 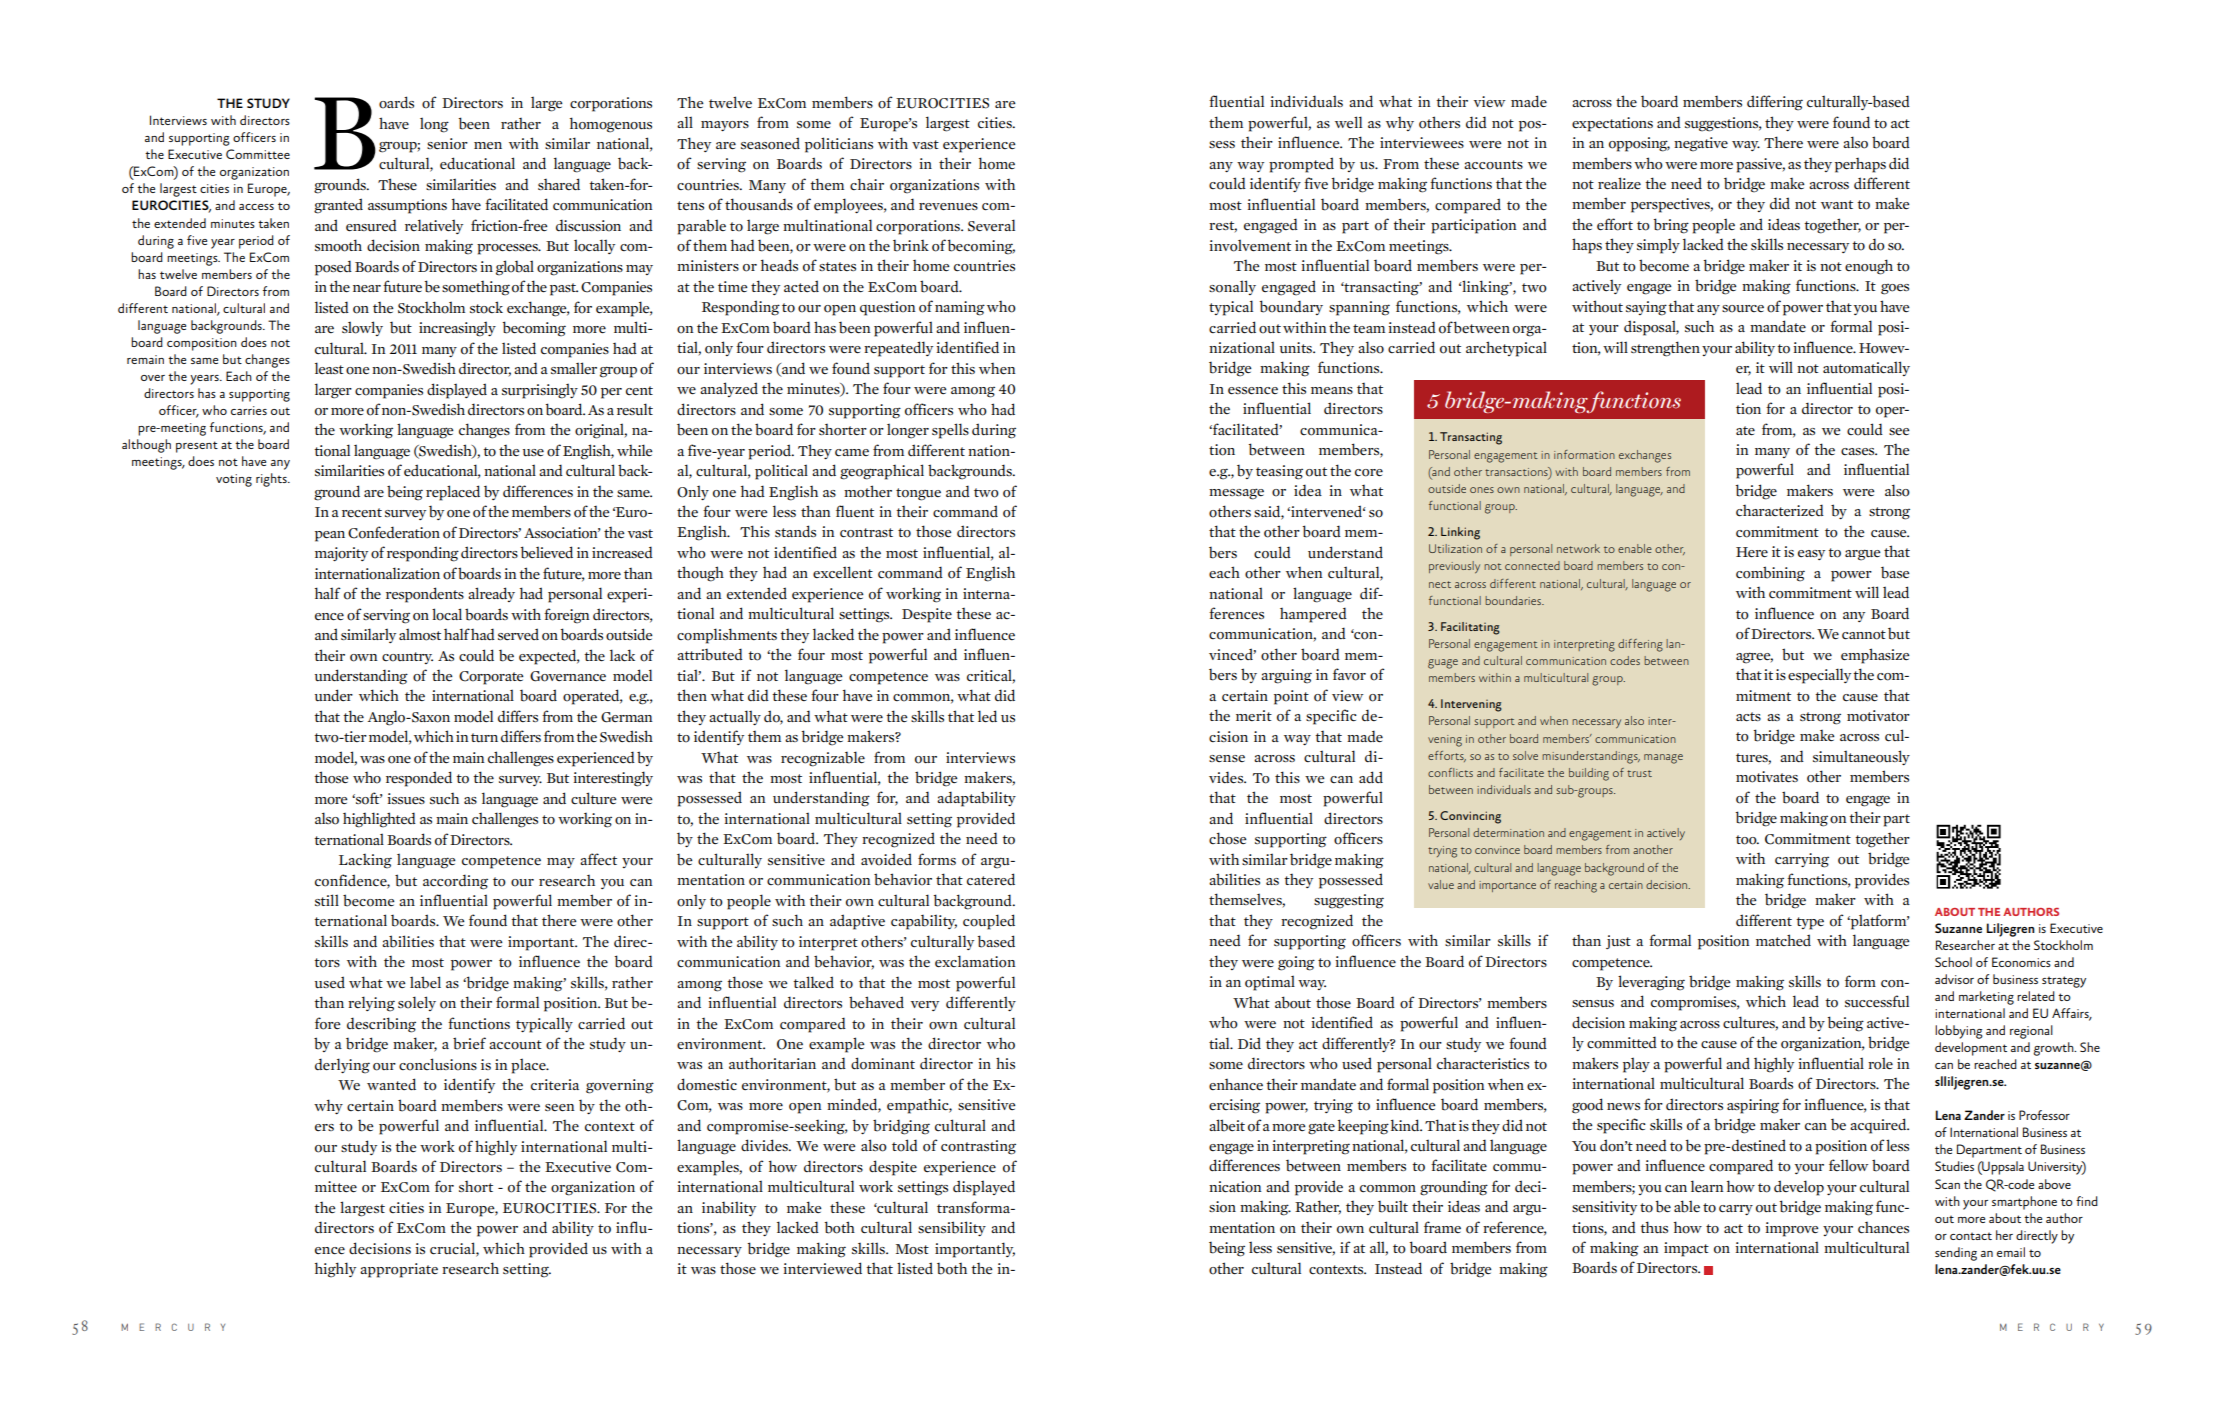 What do you see at coordinates (1953, 962) in the screenshot?
I see `School` at bounding box center [1953, 962].
